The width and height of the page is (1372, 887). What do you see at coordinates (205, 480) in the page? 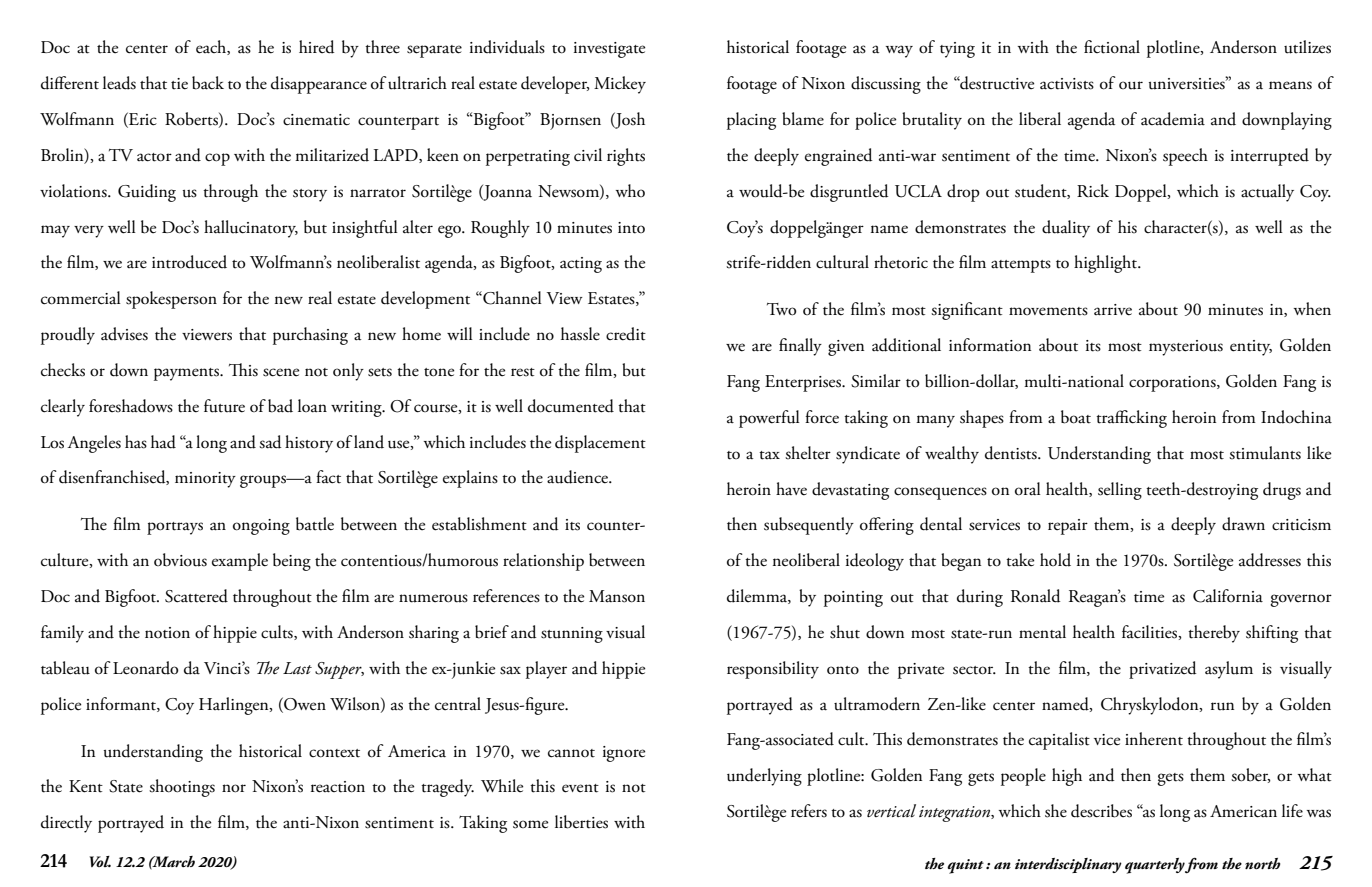
I see `minority` at bounding box center [205, 480].
